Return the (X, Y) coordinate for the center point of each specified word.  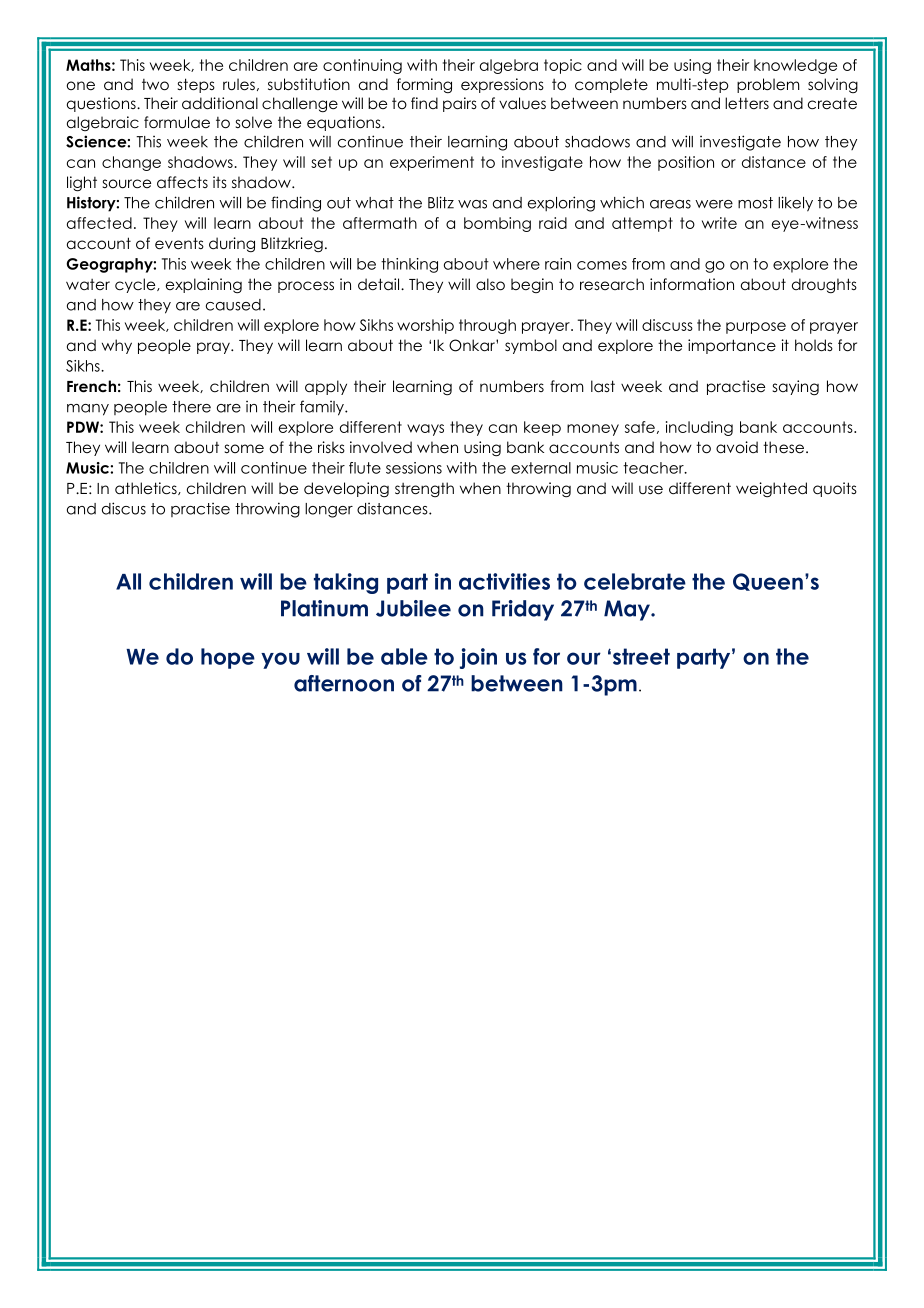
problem (768, 85)
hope (228, 658)
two (155, 85)
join (478, 658)
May (628, 610)
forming (424, 85)
